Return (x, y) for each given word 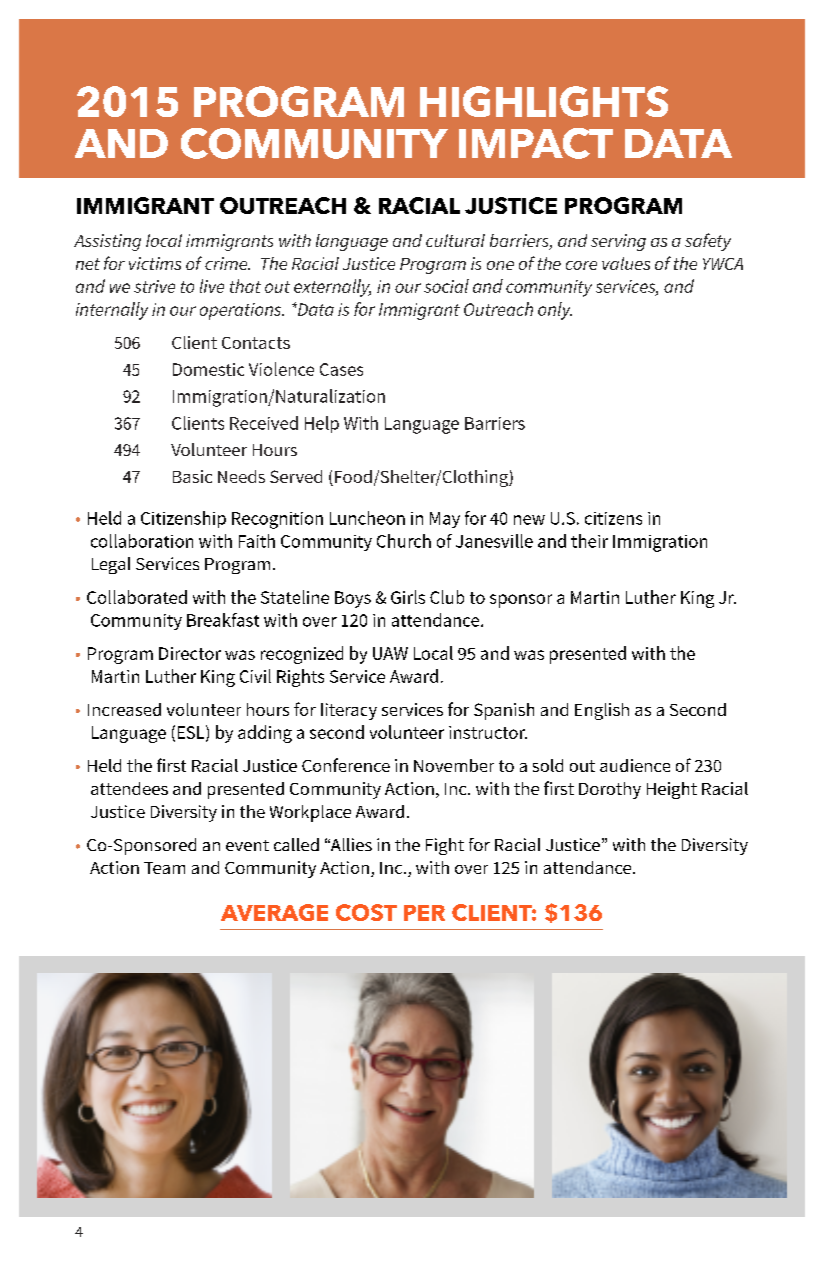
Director (190, 653)
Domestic (208, 369)
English (602, 711)
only (555, 311)
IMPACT (536, 143)
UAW (390, 653)
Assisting (107, 242)
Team (164, 868)
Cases (341, 369)
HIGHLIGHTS (544, 101)
